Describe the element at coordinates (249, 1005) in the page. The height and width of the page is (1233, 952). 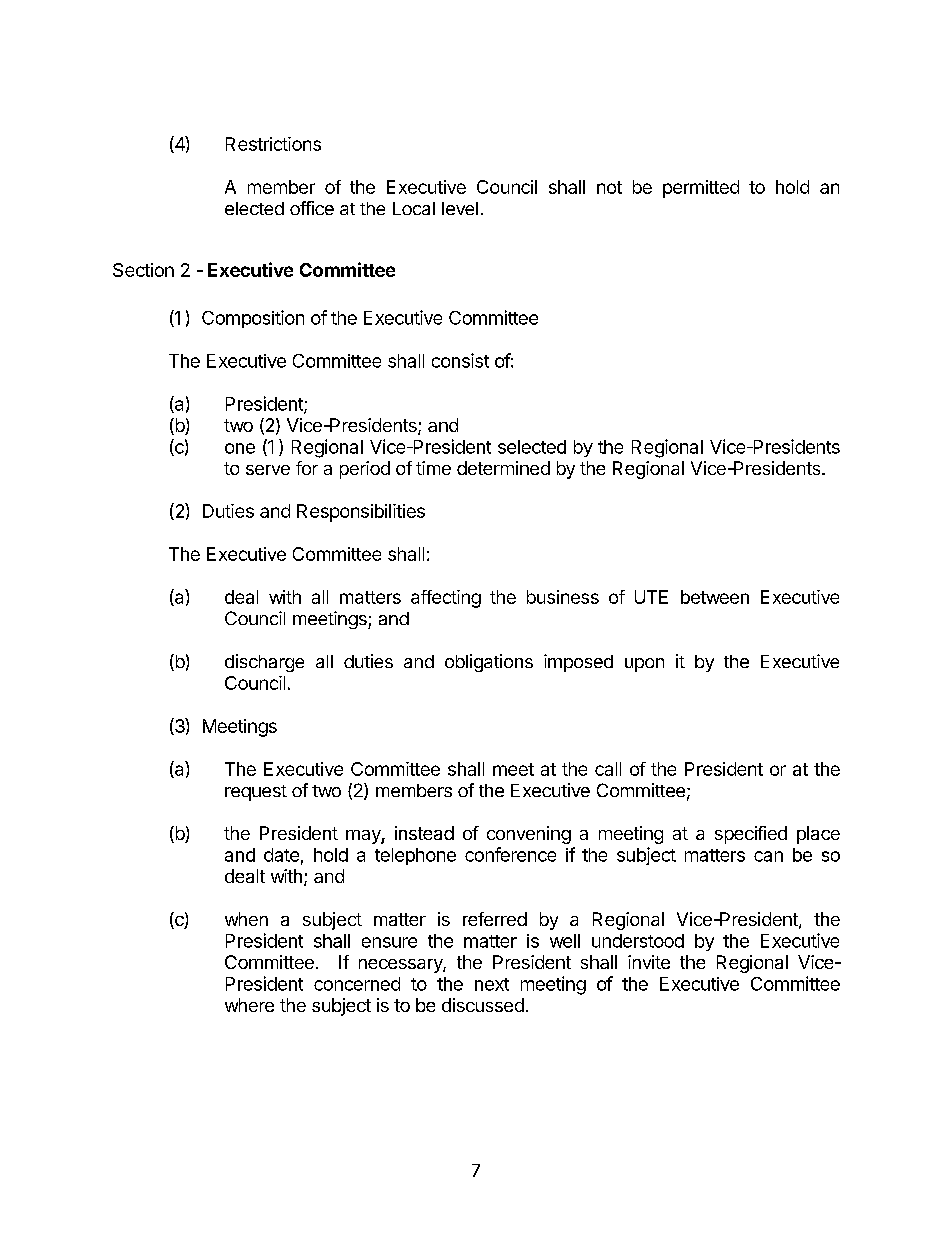
I see `where` at that location.
